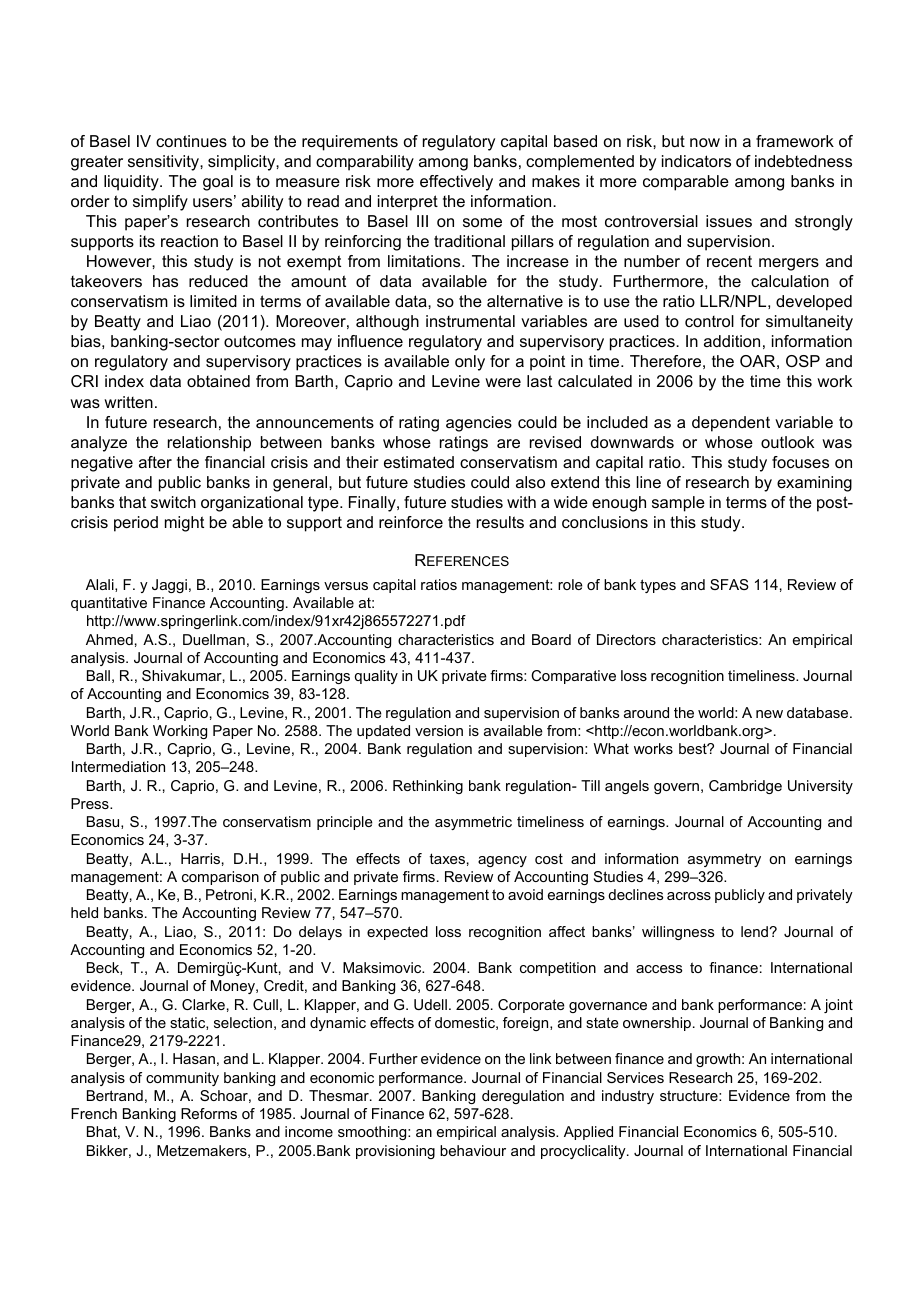 This document has width=924, height=1308. I want to click on new, so click(769, 714).
